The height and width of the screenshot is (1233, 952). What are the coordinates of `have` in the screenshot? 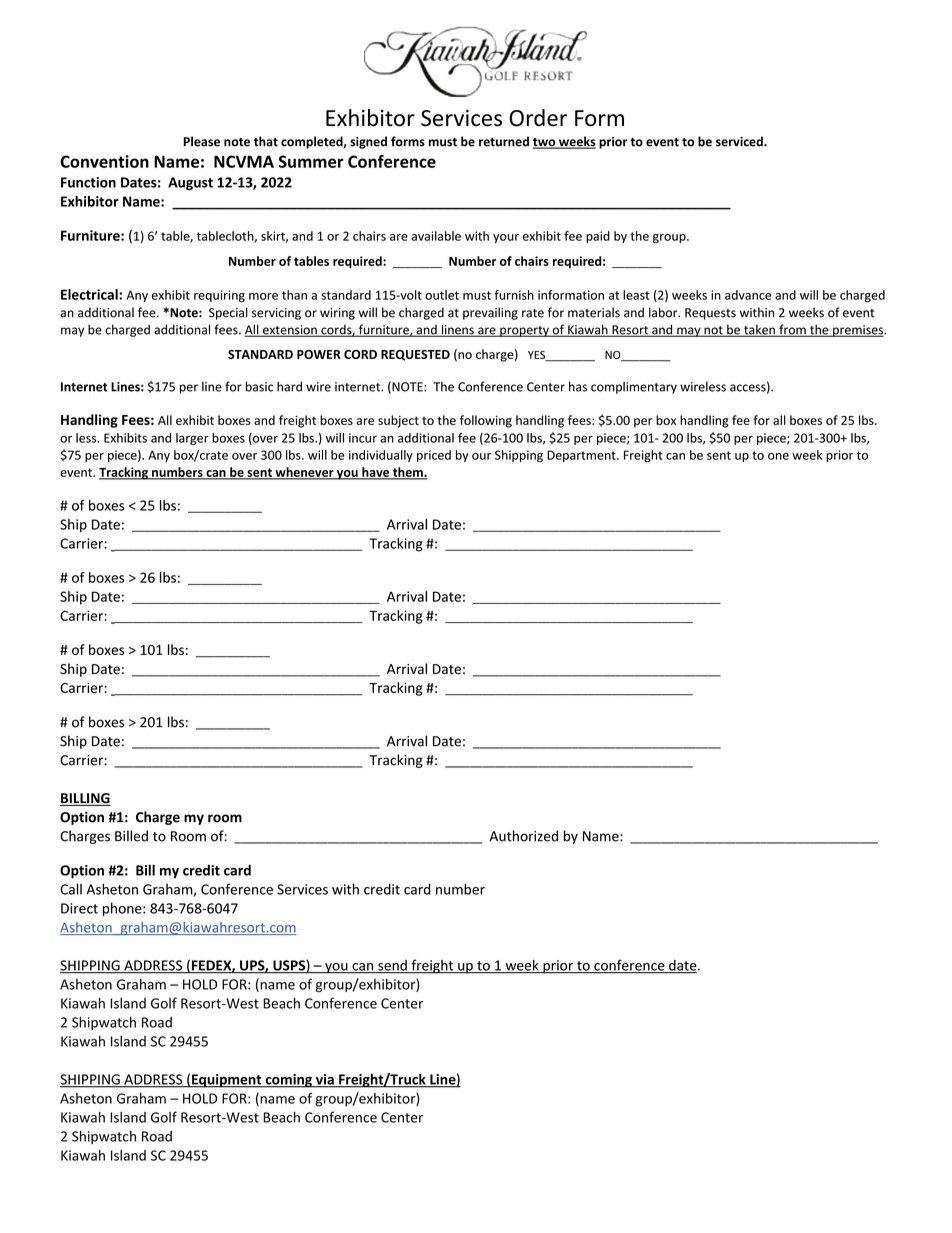 It's located at (376, 473).
